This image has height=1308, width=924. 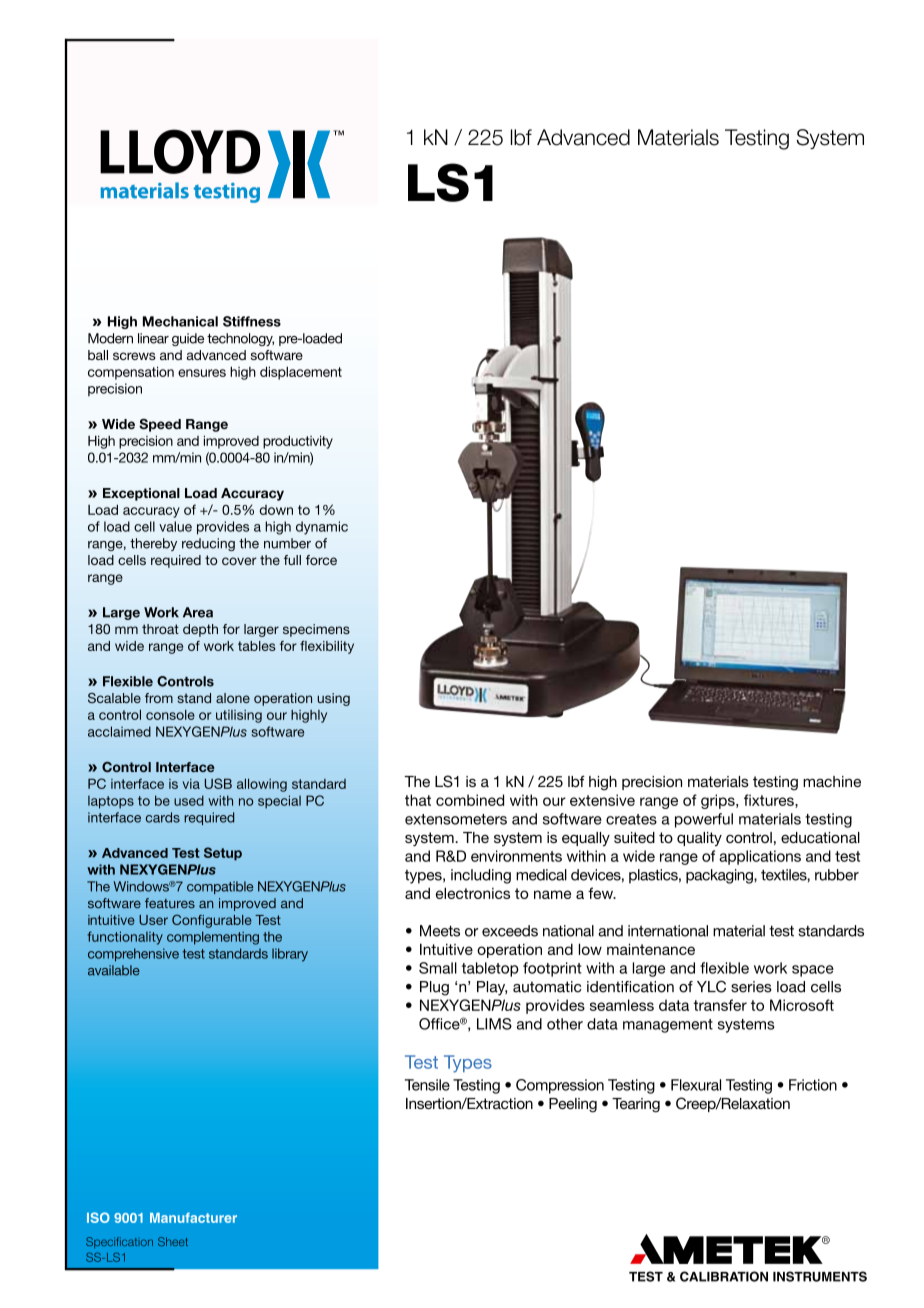 I want to click on using, so click(x=333, y=699).
